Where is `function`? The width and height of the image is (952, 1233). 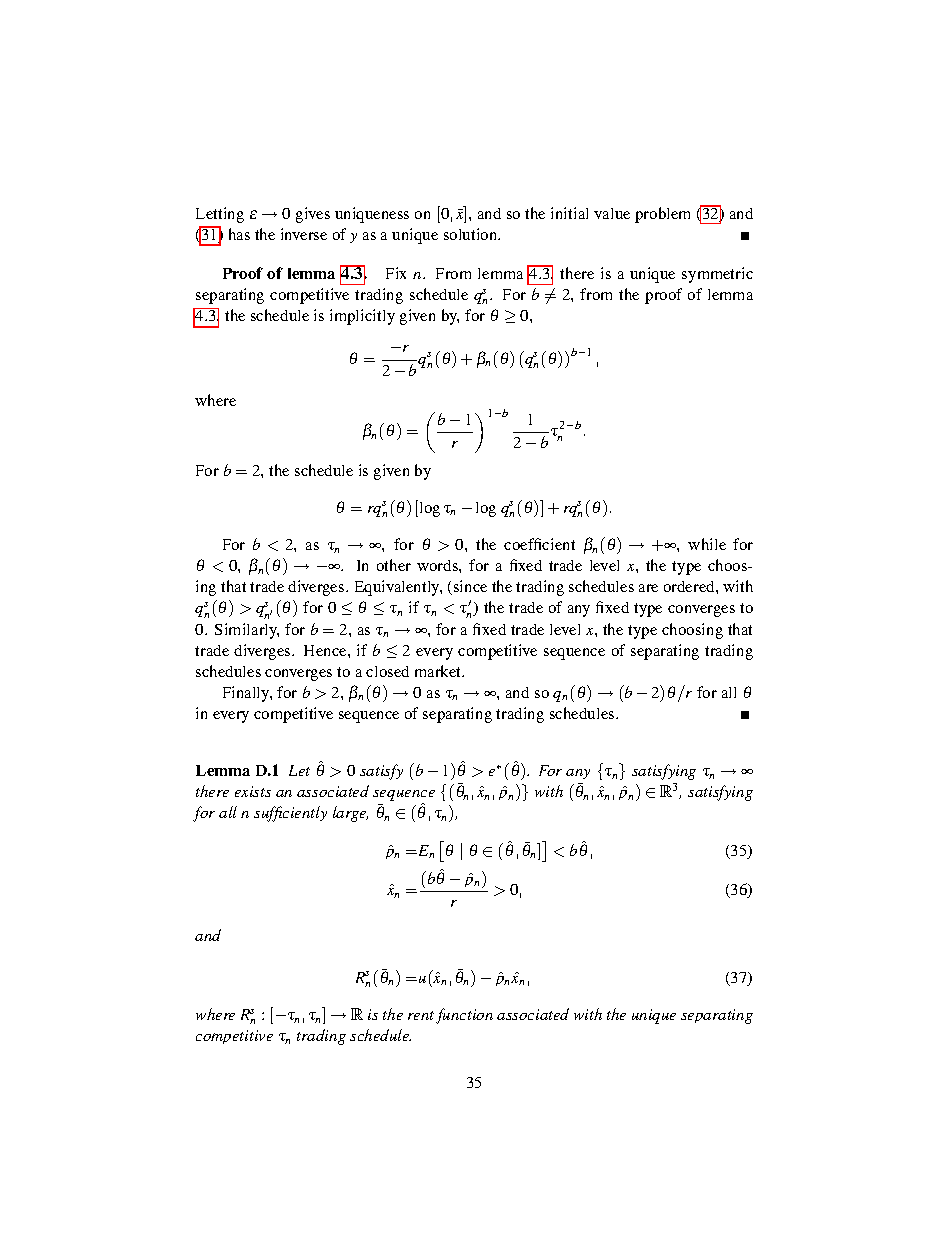
function is located at coordinates (464, 1016).
